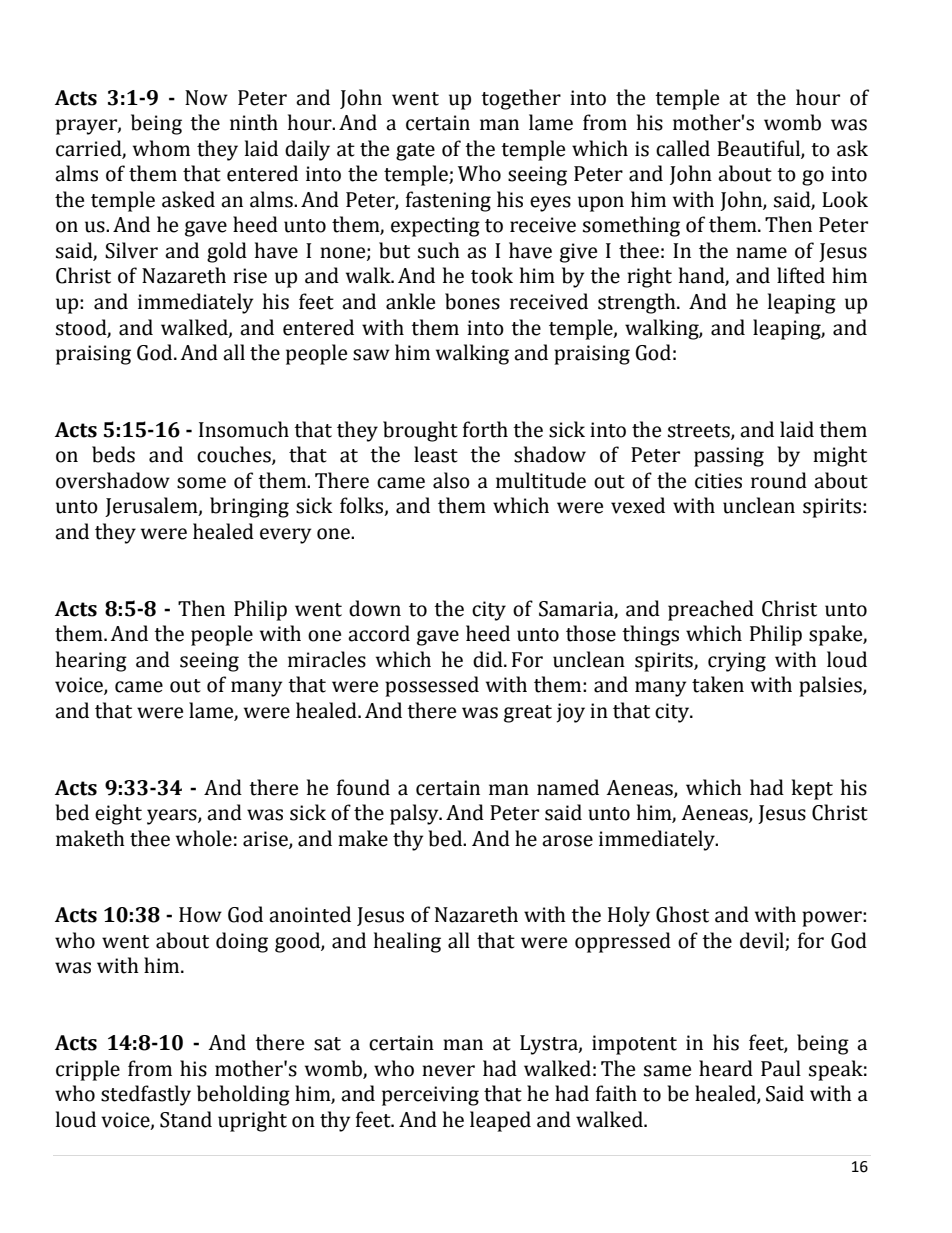  Describe the element at coordinates (711, 610) in the screenshot. I see `preached` at that location.
